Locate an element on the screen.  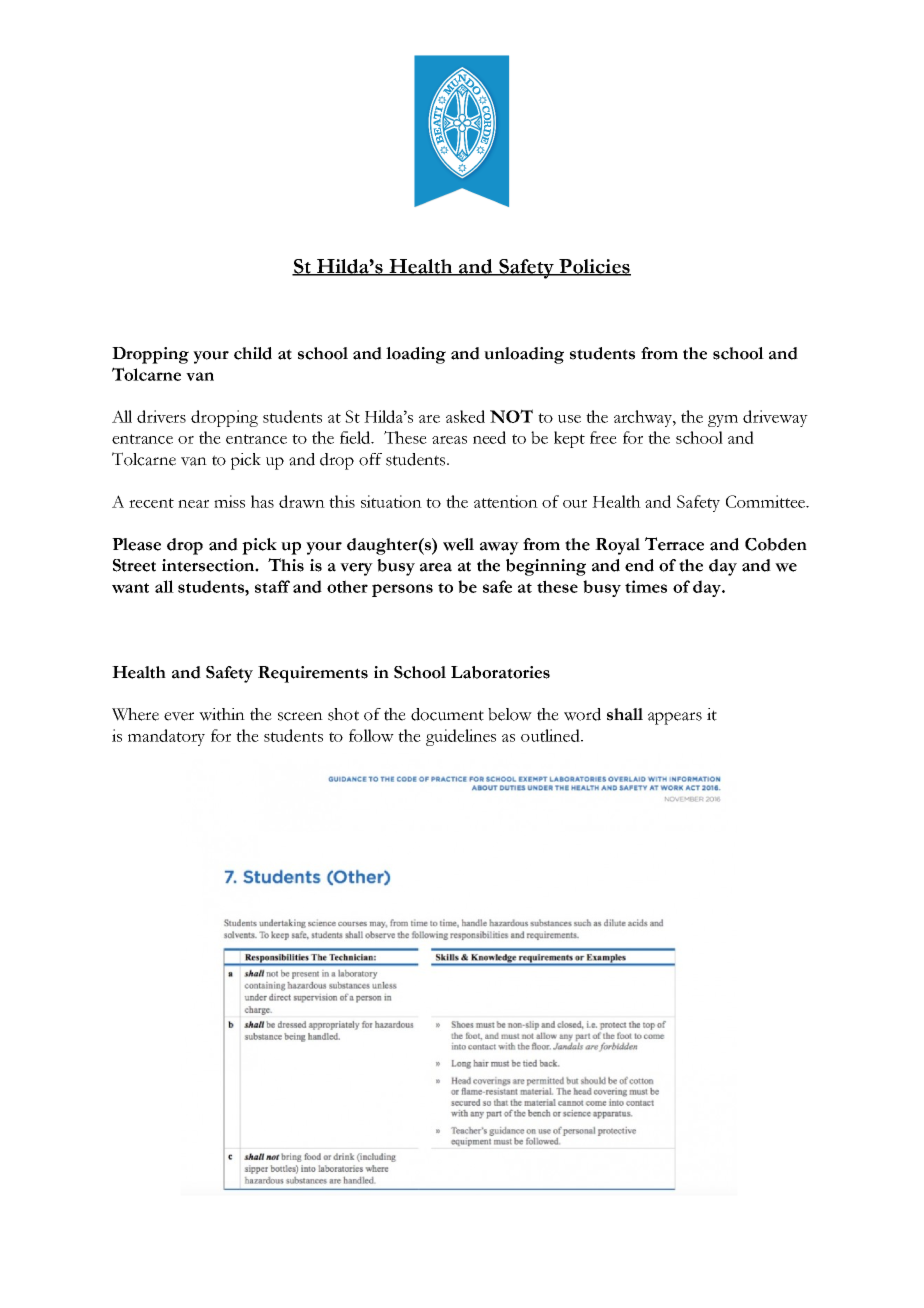
appears is located at coordinates (675, 718).
